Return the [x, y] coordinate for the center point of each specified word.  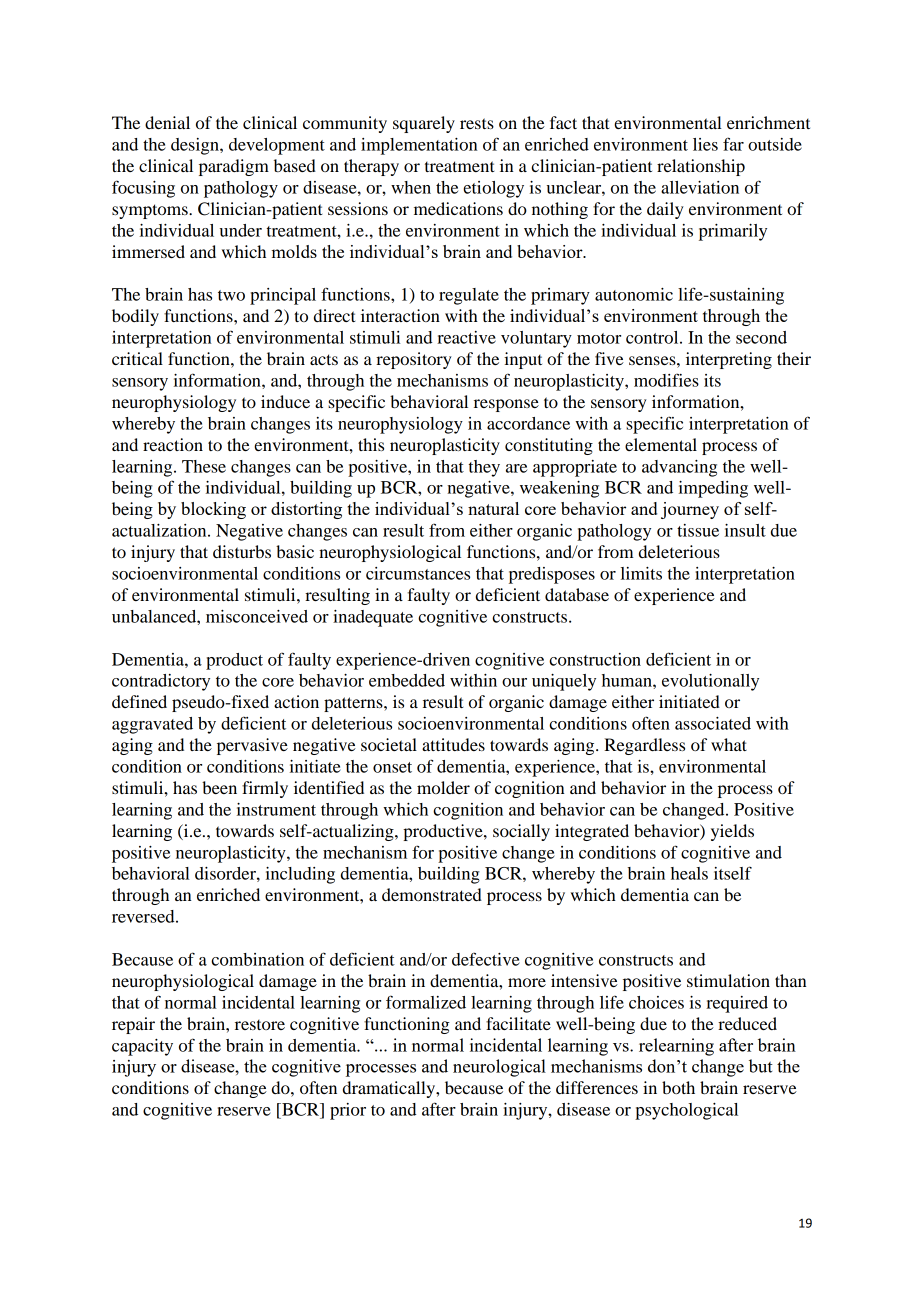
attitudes [453, 744]
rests [477, 123]
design [196, 146]
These [204, 466]
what [729, 744]
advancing [679, 468]
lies [705, 144]
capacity [142, 1047]
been [219, 787]
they [484, 468]
